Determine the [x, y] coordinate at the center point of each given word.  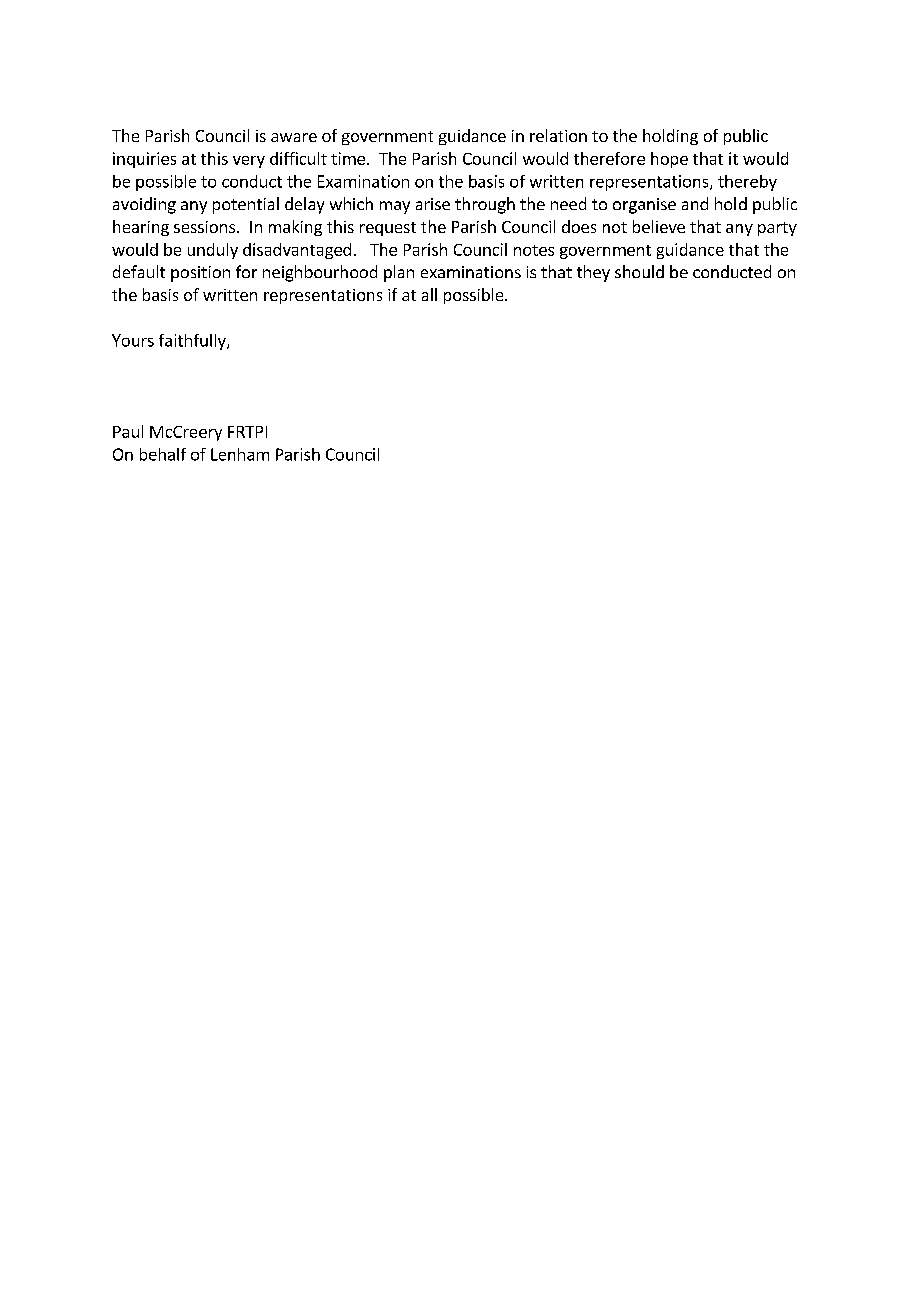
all [429, 294]
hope [669, 160]
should [639, 271]
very [249, 162]
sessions [204, 227]
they [593, 273]
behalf [163, 454]
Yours [133, 340]
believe [659, 226]
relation [558, 135]
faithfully [193, 342]
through [485, 205]
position [200, 274]
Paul [128, 431]
